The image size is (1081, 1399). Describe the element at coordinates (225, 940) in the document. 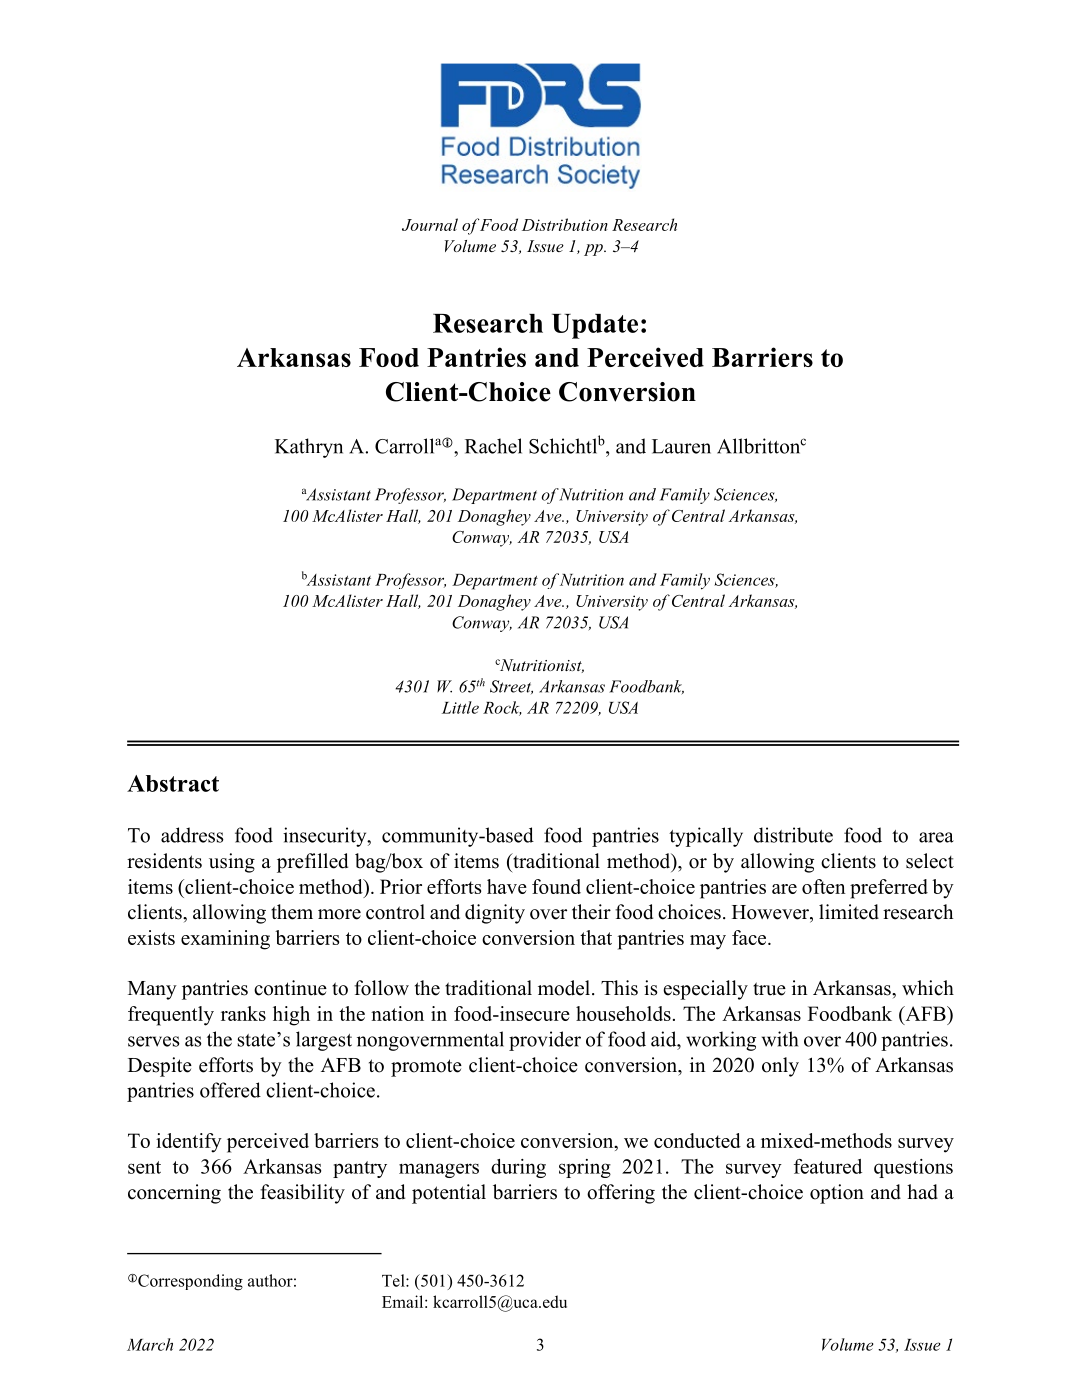

I see `examining` at that location.
